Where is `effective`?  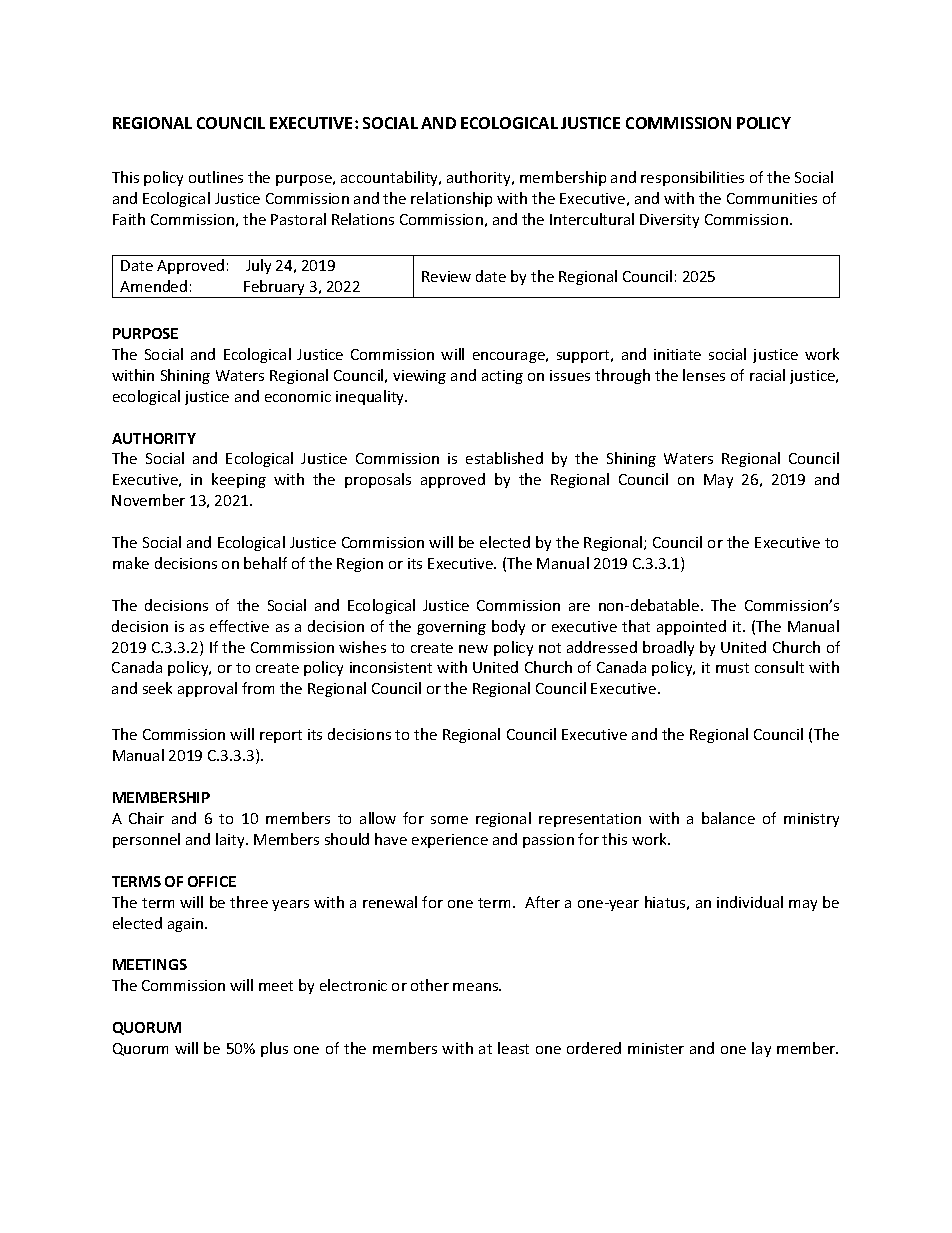
effective is located at coordinates (239, 626).
